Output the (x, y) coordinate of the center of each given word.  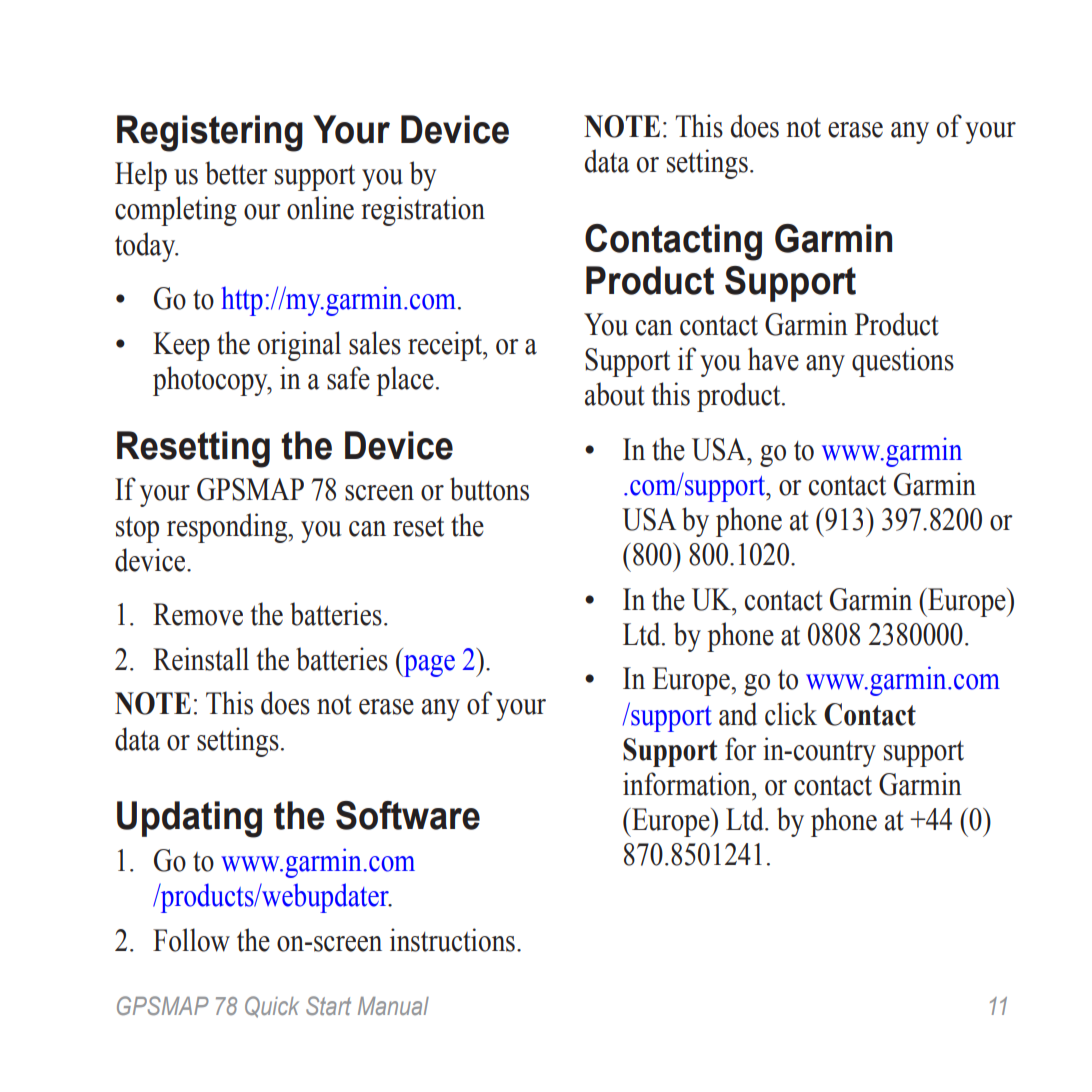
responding (228, 528)
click (791, 714)
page (428, 666)
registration (423, 211)
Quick (272, 1007)
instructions (452, 940)
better (236, 173)
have (773, 359)
